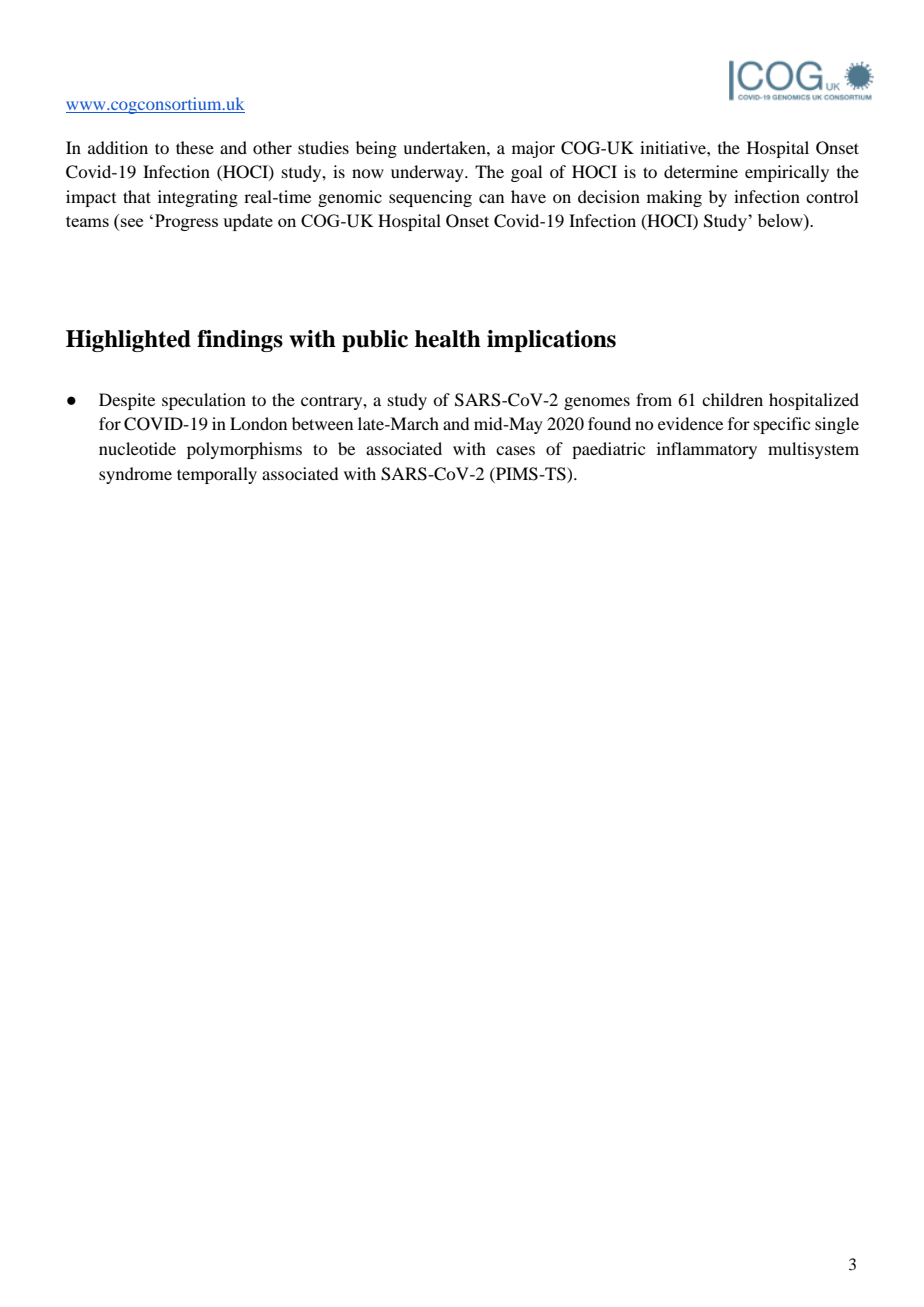 The width and height of the screenshot is (924, 1307). Describe the element at coordinates (128, 341) in the screenshot. I see `Highlighted` at that location.
